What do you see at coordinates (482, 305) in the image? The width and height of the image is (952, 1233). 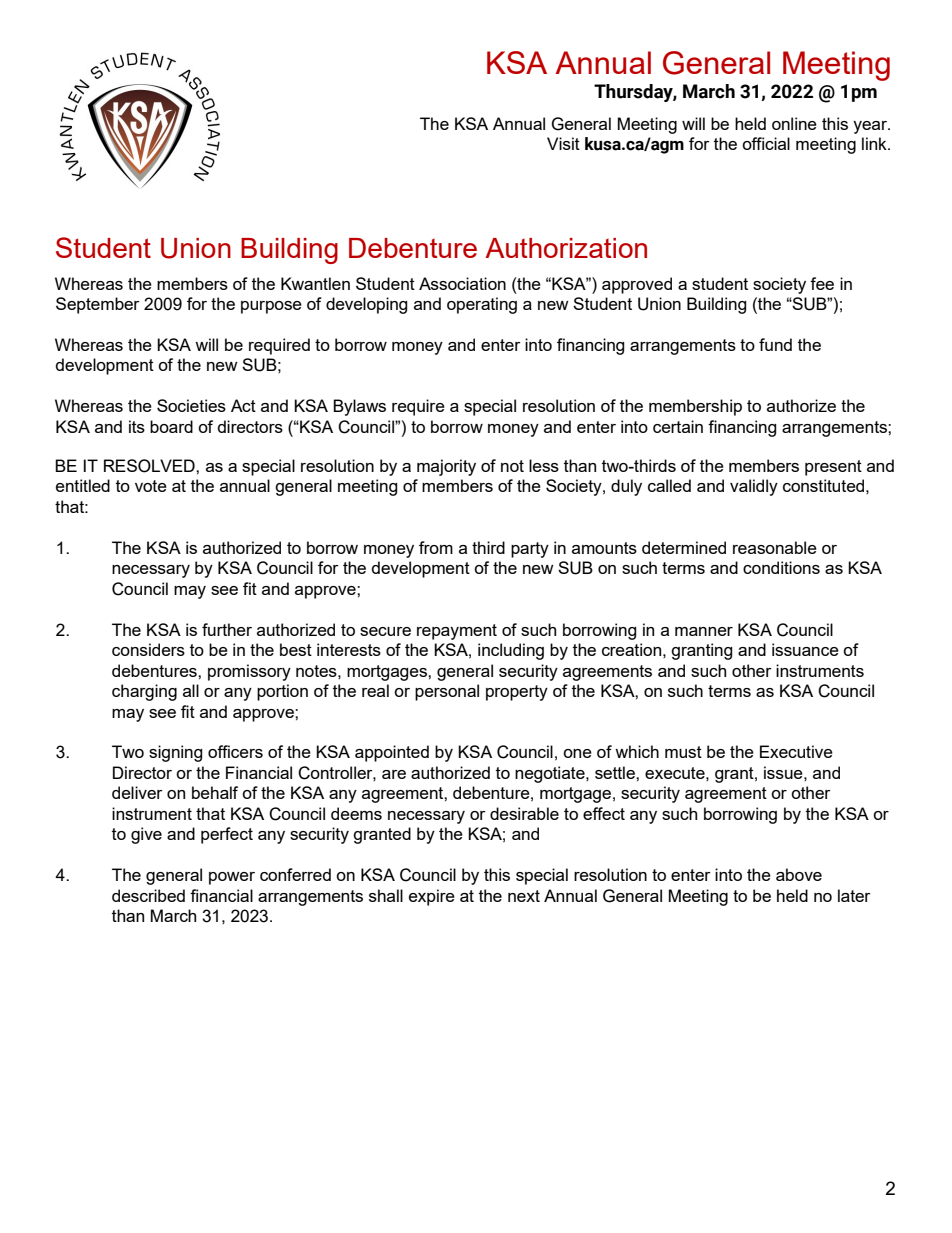 I see `operating` at bounding box center [482, 305].
